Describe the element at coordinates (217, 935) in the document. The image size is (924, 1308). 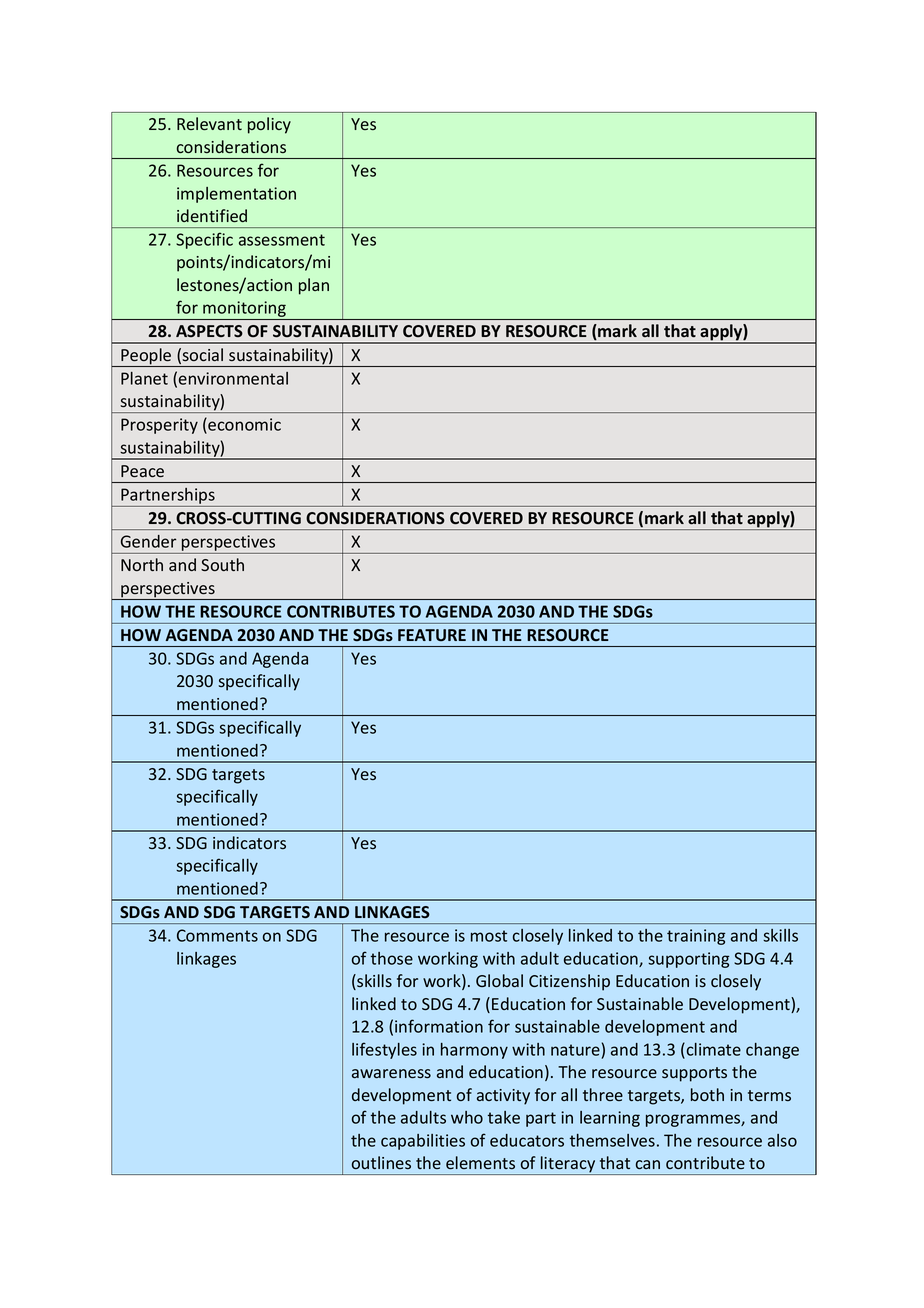
I see `Comments` at that location.
